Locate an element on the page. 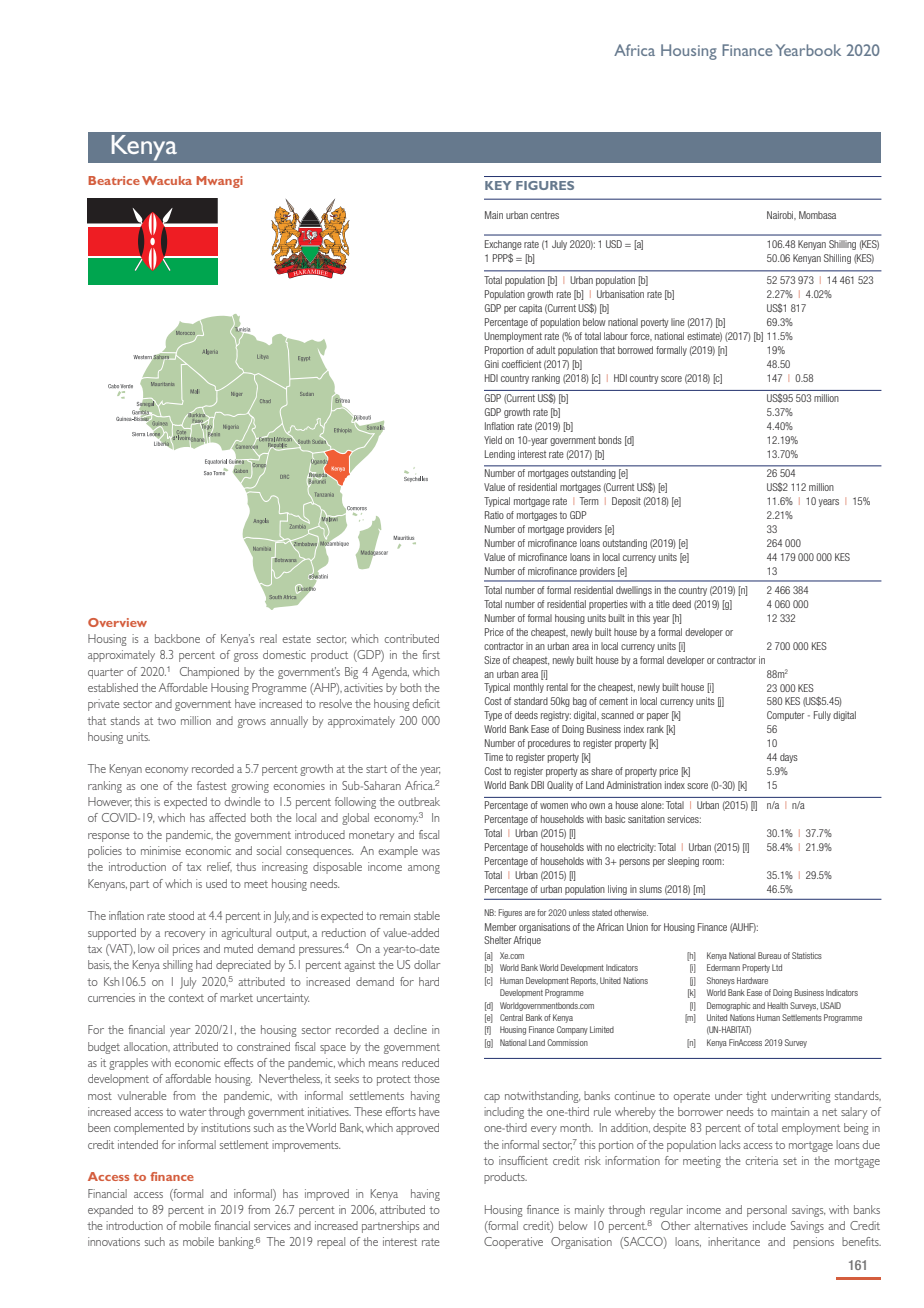 The width and height of the page is (924, 1308). Overview is located at coordinates (117, 622).
